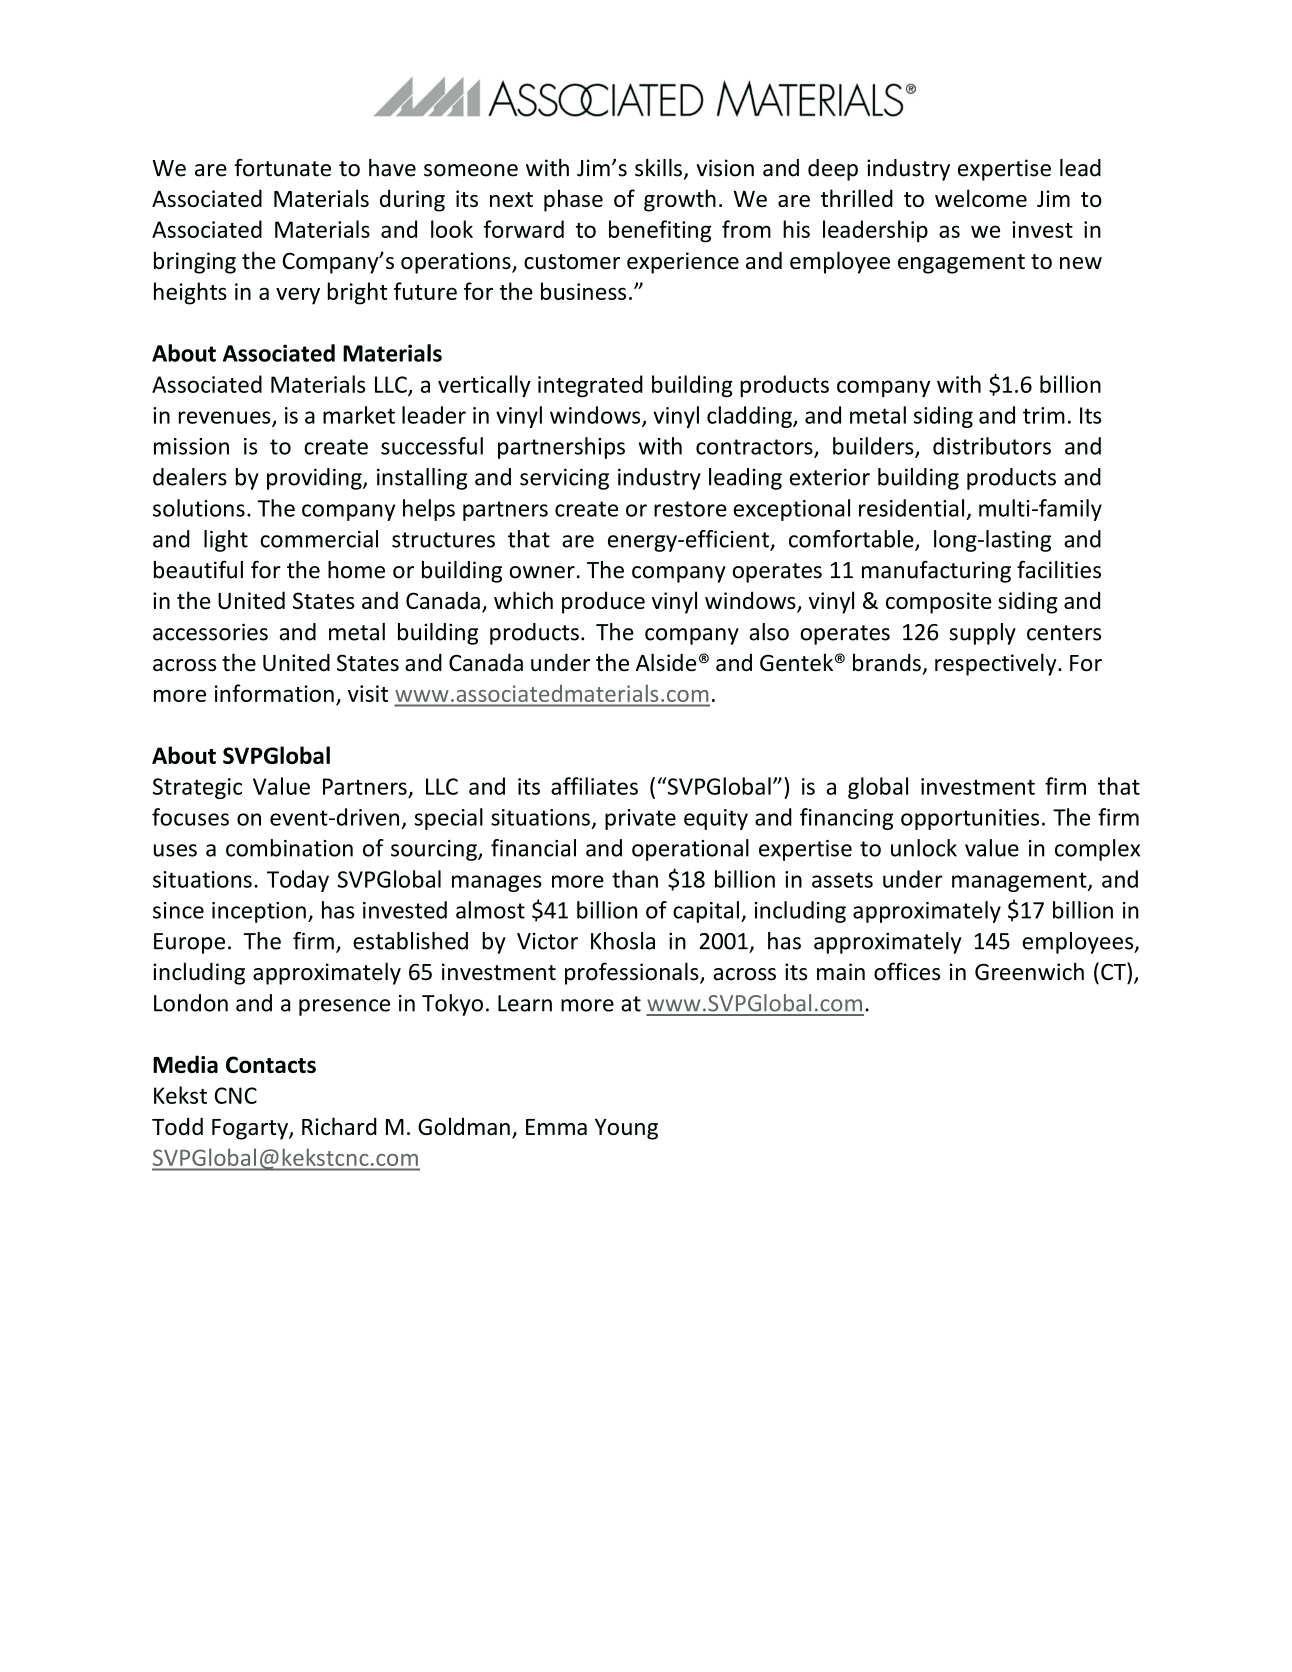 The image size is (1292, 1672). Describe the element at coordinates (590, 386) in the document. I see `integrated` at that location.
